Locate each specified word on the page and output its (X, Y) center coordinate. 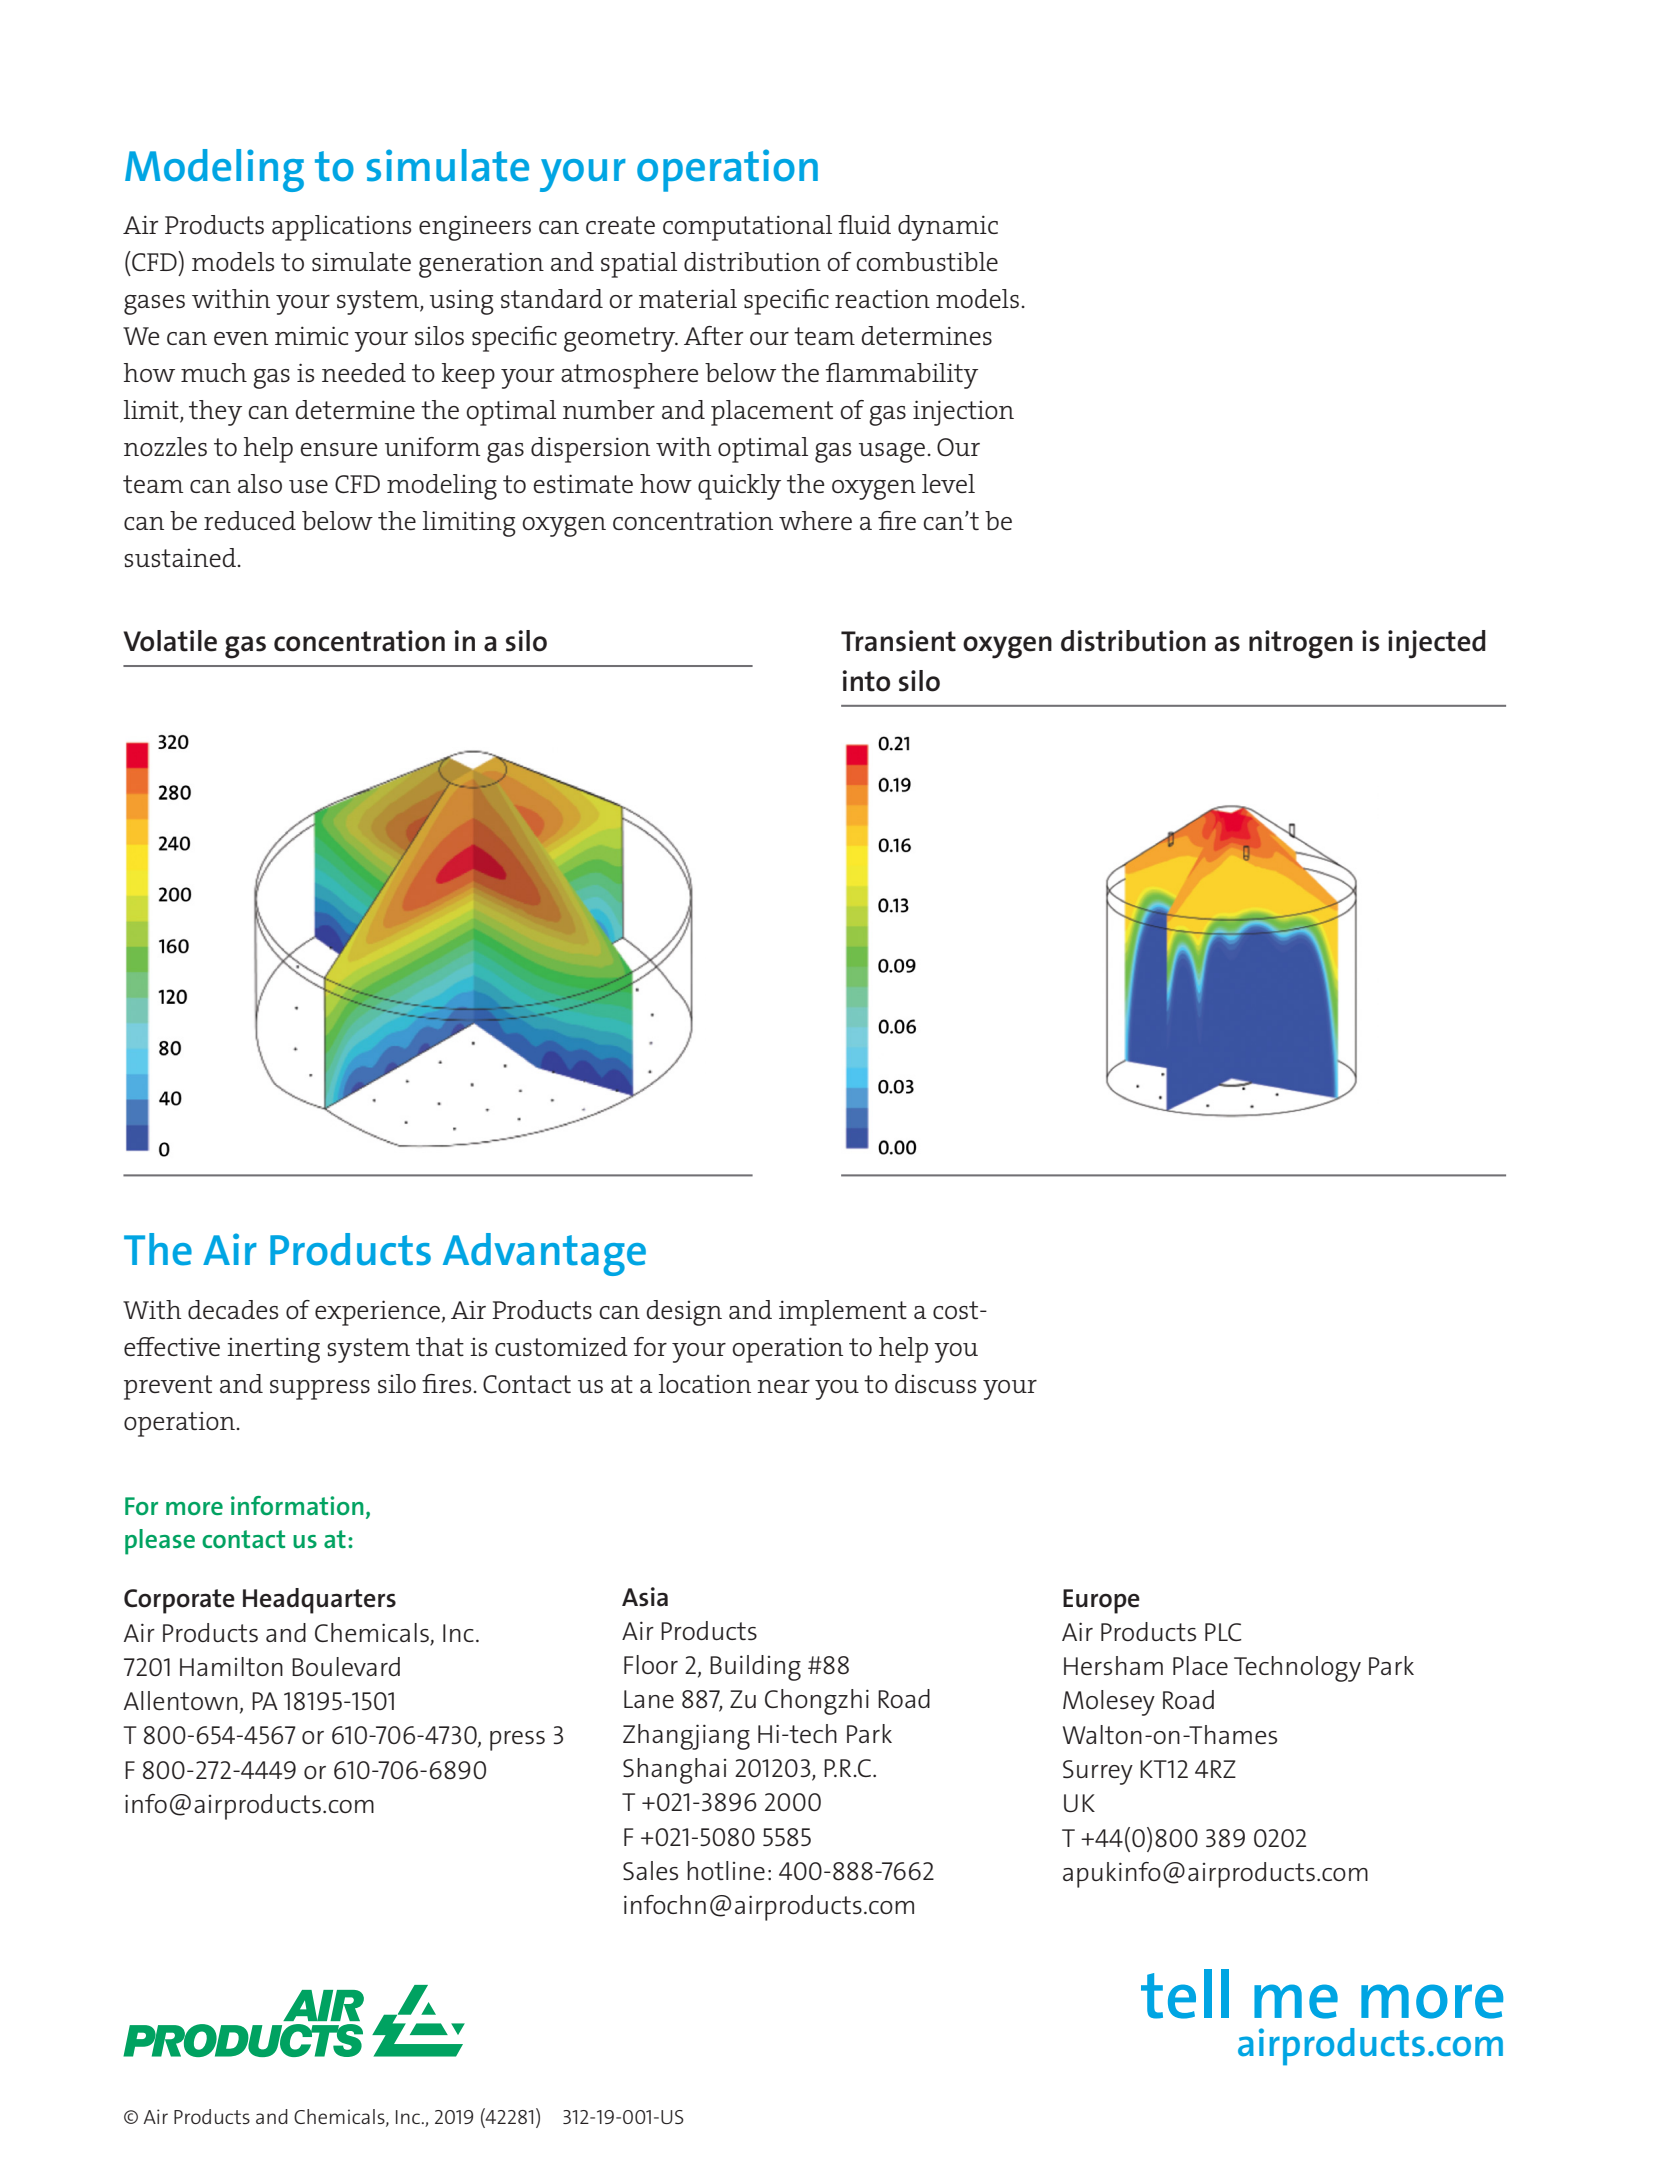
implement (843, 1313)
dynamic (948, 228)
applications (341, 228)
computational (747, 228)
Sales (650, 1870)
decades (233, 1309)
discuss (935, 1383)
